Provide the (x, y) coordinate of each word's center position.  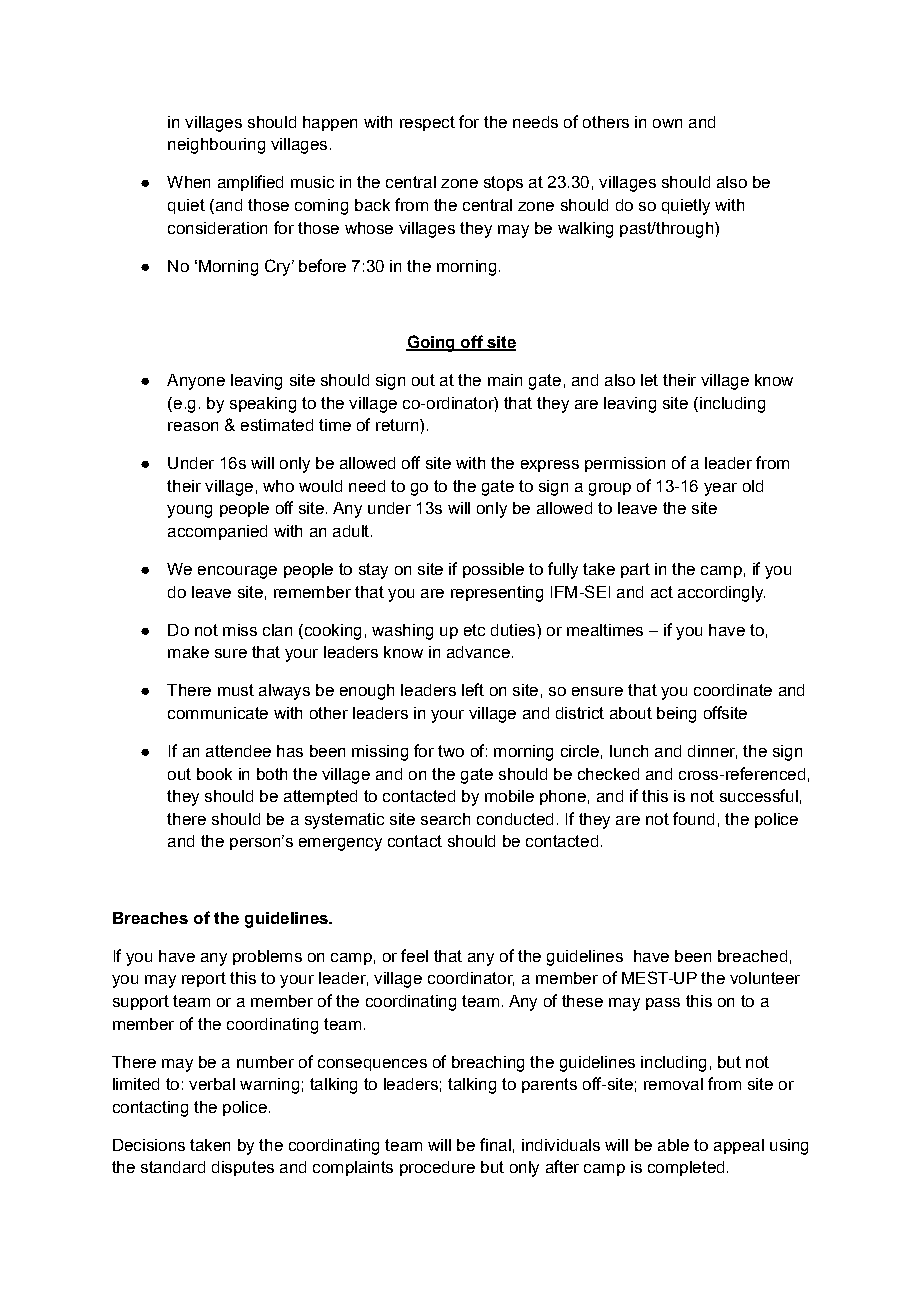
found (693, 818)
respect (427, 123)
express (550, 466)
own (667, 123)
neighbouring (216, 146)
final (495, 1144)
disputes (243, 1168)
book (214, 774)
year (720, 489)
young (189, 511)
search (445, 819)
